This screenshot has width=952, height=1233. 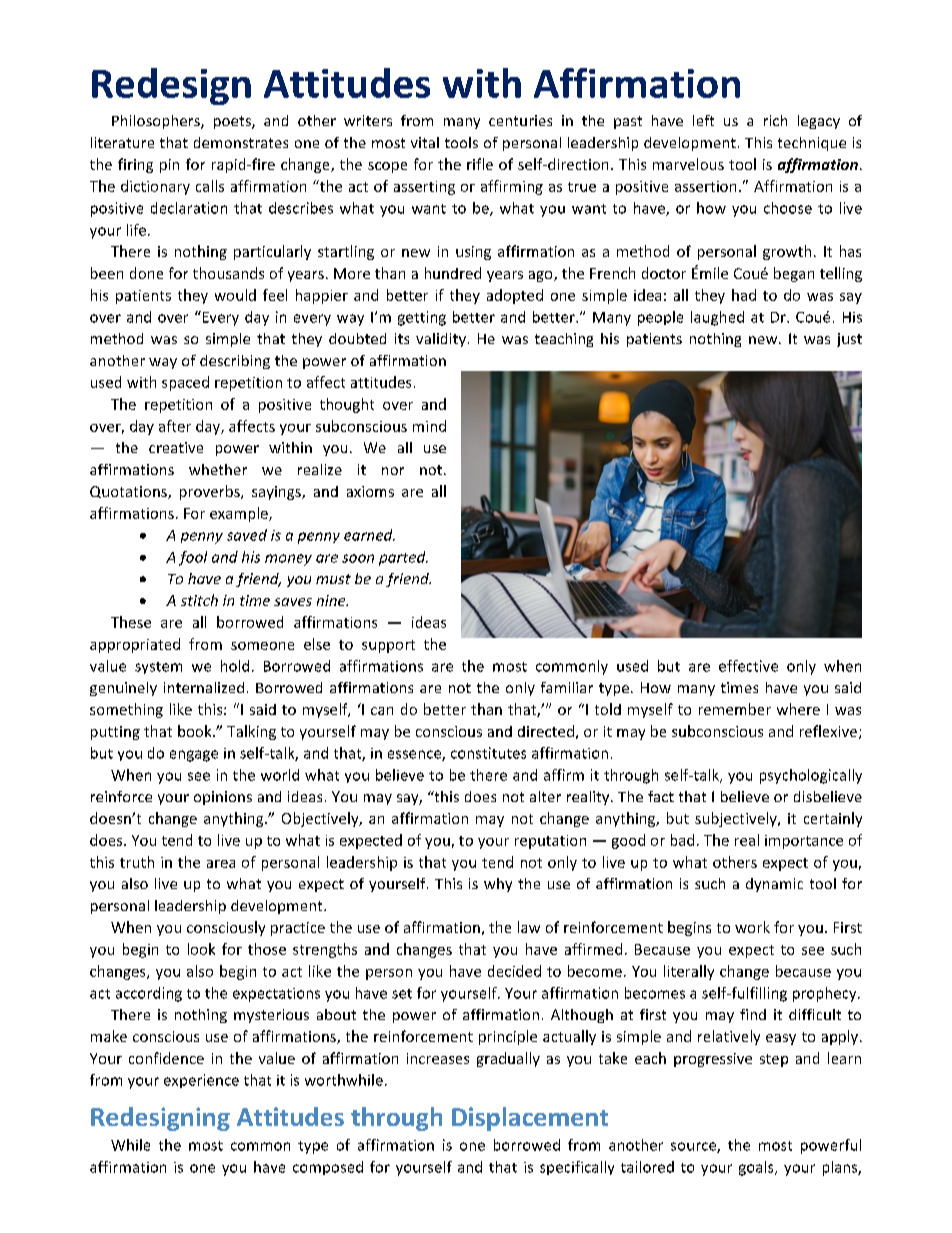 What do you see at coordinates (488, 753) in the screenshot?
I see `constitutes` at bounding box center [488, 753].
